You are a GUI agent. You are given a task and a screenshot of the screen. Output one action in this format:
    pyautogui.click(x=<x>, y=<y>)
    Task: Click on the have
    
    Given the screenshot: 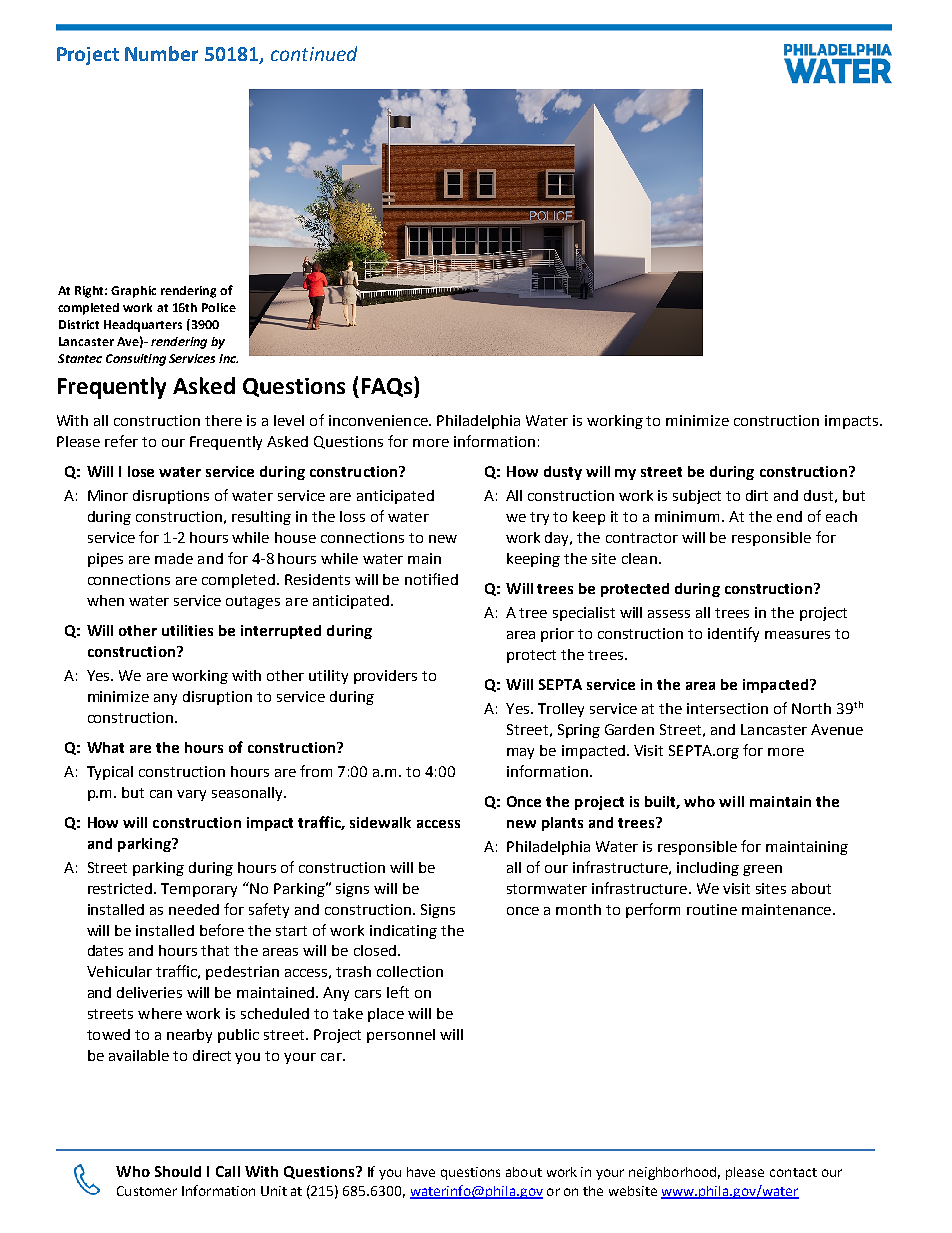 What is the action you would take?
    pyautogui.click(x=421, y=1172)
